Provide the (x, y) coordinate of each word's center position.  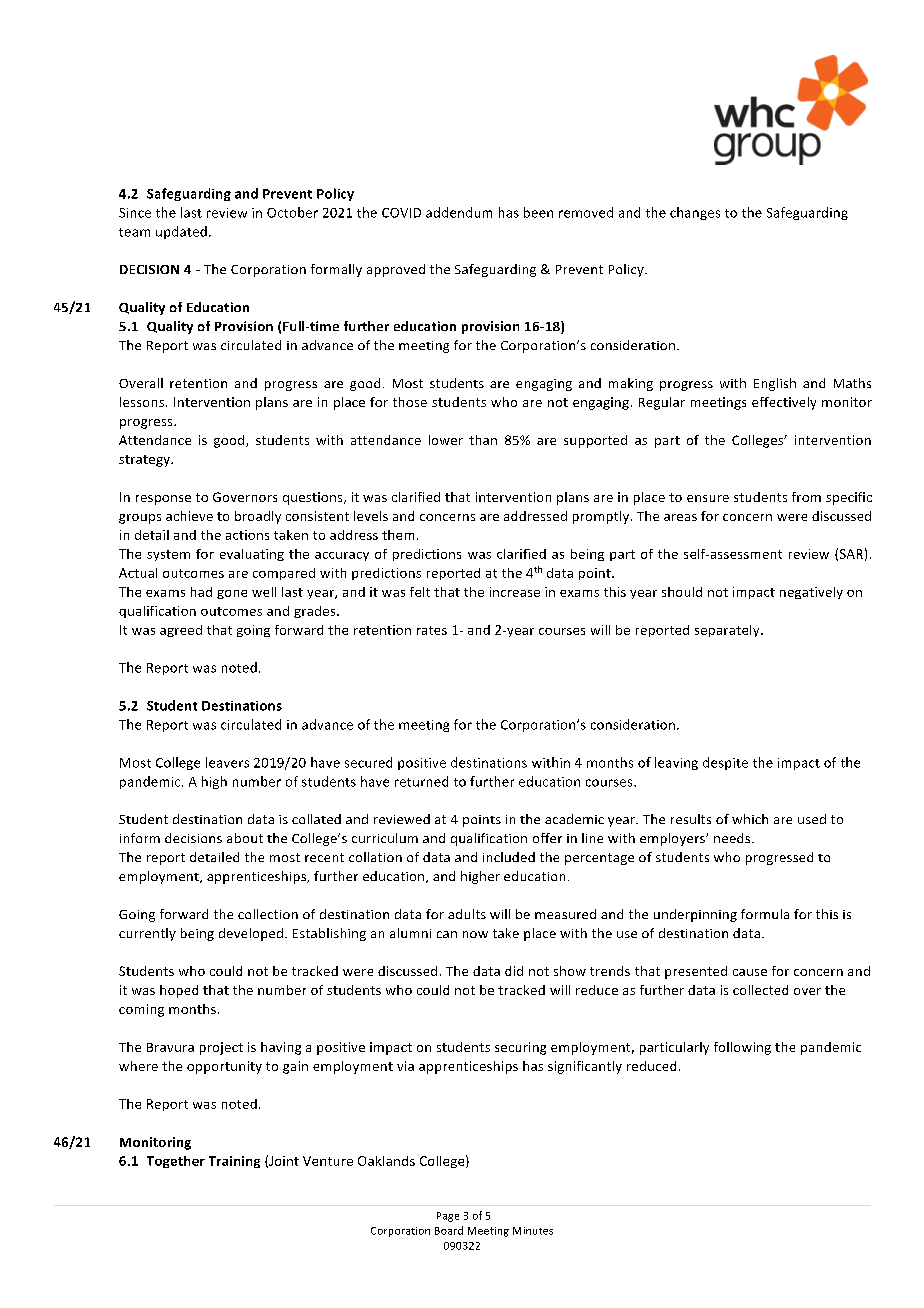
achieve (189, 516)
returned (421, 781)
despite (725, 763)
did (514, 971)
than (483, 440)
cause (750, 972)
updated (181, 232)
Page (448, 1217)
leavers (227, 762)
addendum (459, 212)
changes (695, 213)
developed (251, 934)
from (806, 497)
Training (234, 1162)
